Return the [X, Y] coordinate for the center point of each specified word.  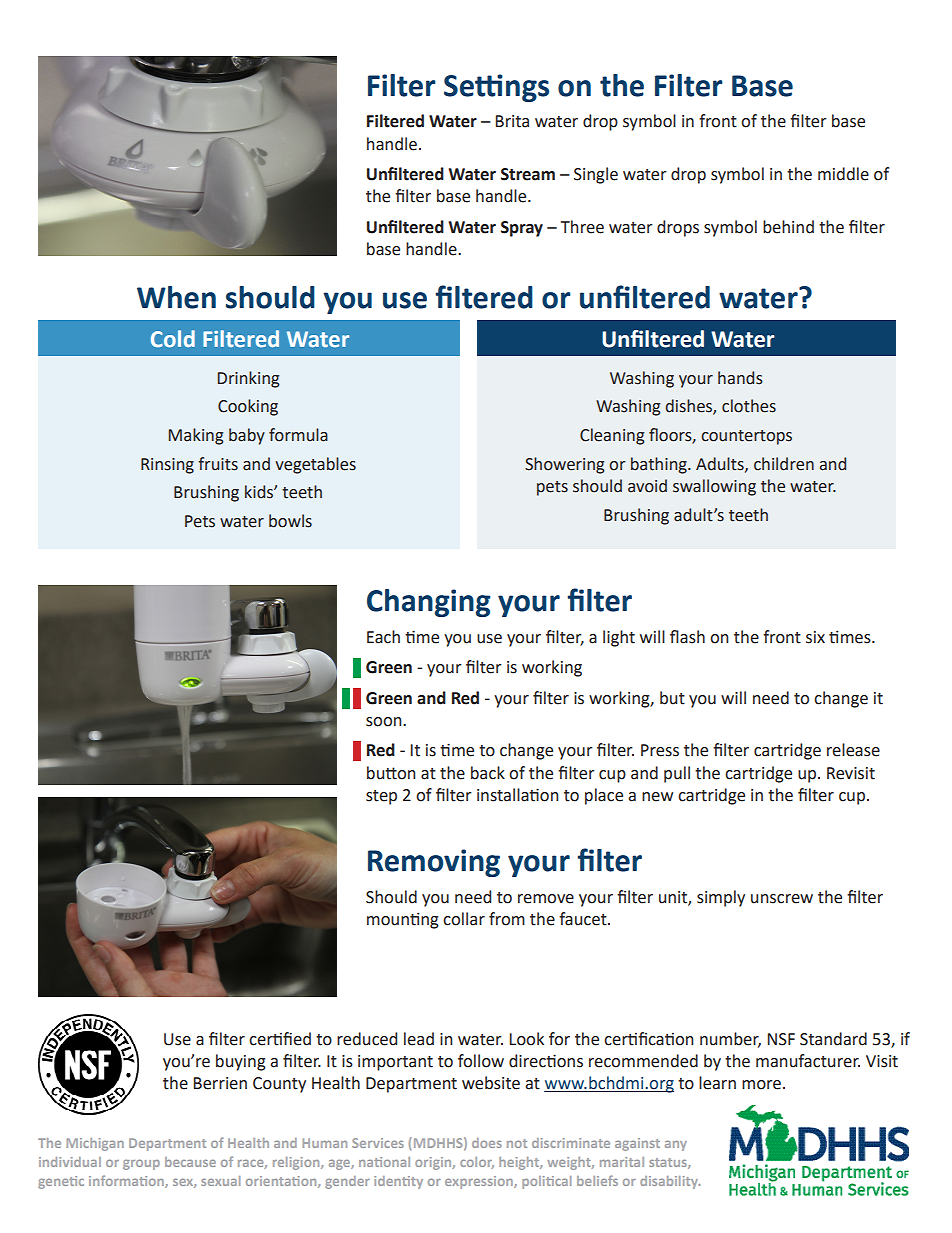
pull [677, 774]
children [784, 464]
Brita [512, 121]
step [381, 797]
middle [843, 174]
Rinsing [167, 466]
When [176, 297]
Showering [564, 465]
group [141, 1165]
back [488, 773]
